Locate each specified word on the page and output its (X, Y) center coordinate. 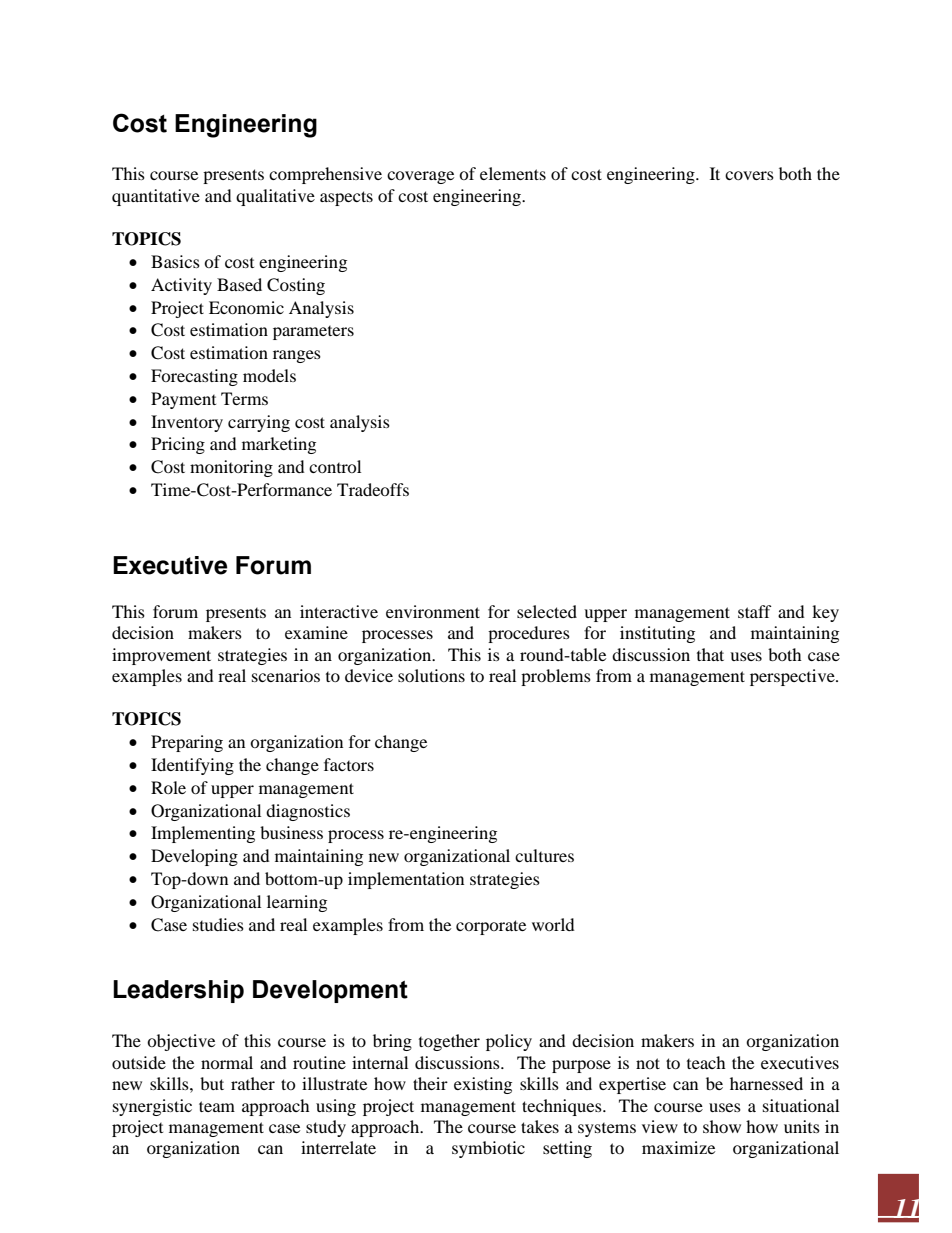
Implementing (203, 834)
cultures (544, 855)
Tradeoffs (373, 489)
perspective (793, 677)
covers (749, 175)
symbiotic (488, 1149)
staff (755, 611)
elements (513, 173)
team (217, 1106)
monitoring (231, 468)
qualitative (275, 197)
